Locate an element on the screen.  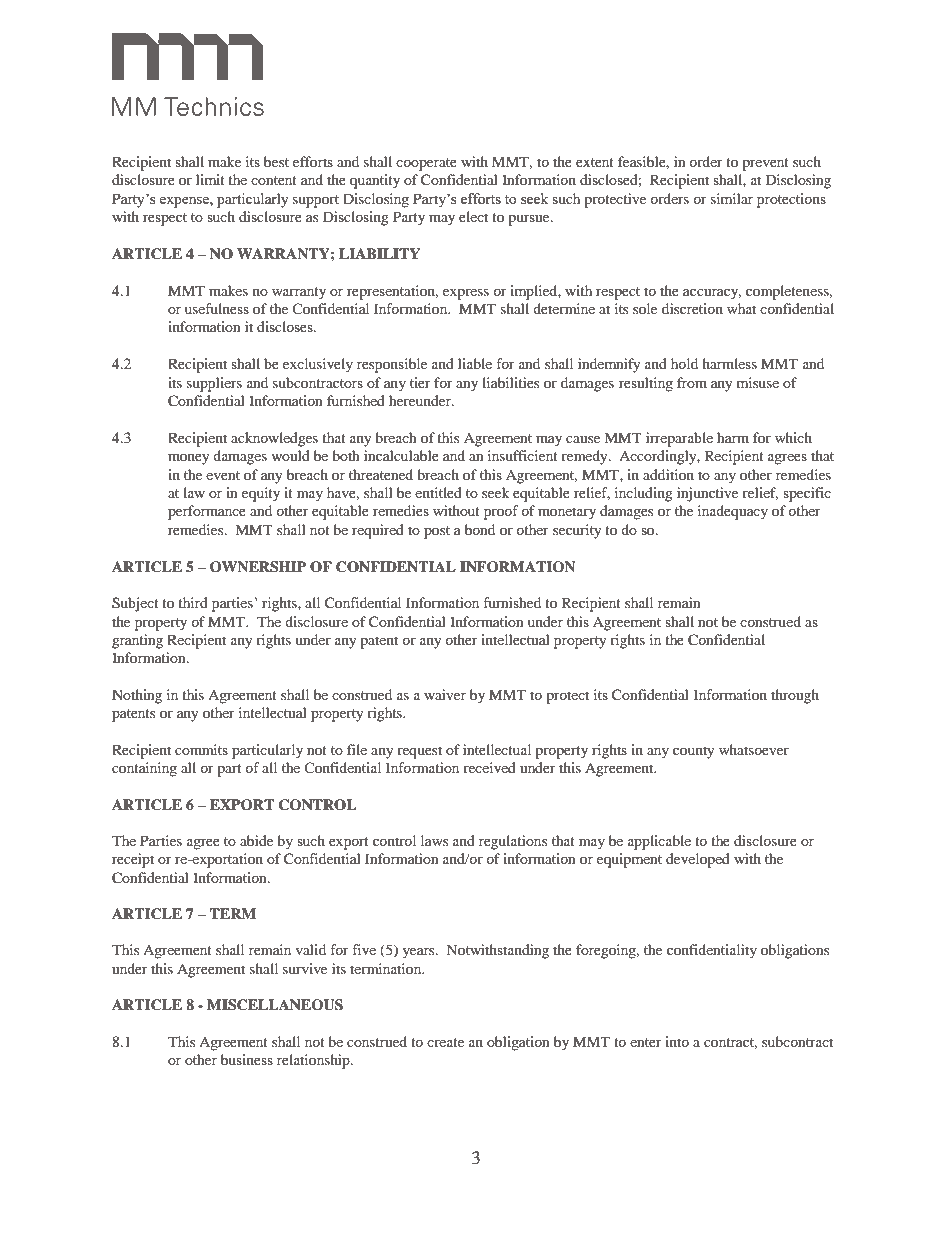
business is located at coordinates (247, 1059).
